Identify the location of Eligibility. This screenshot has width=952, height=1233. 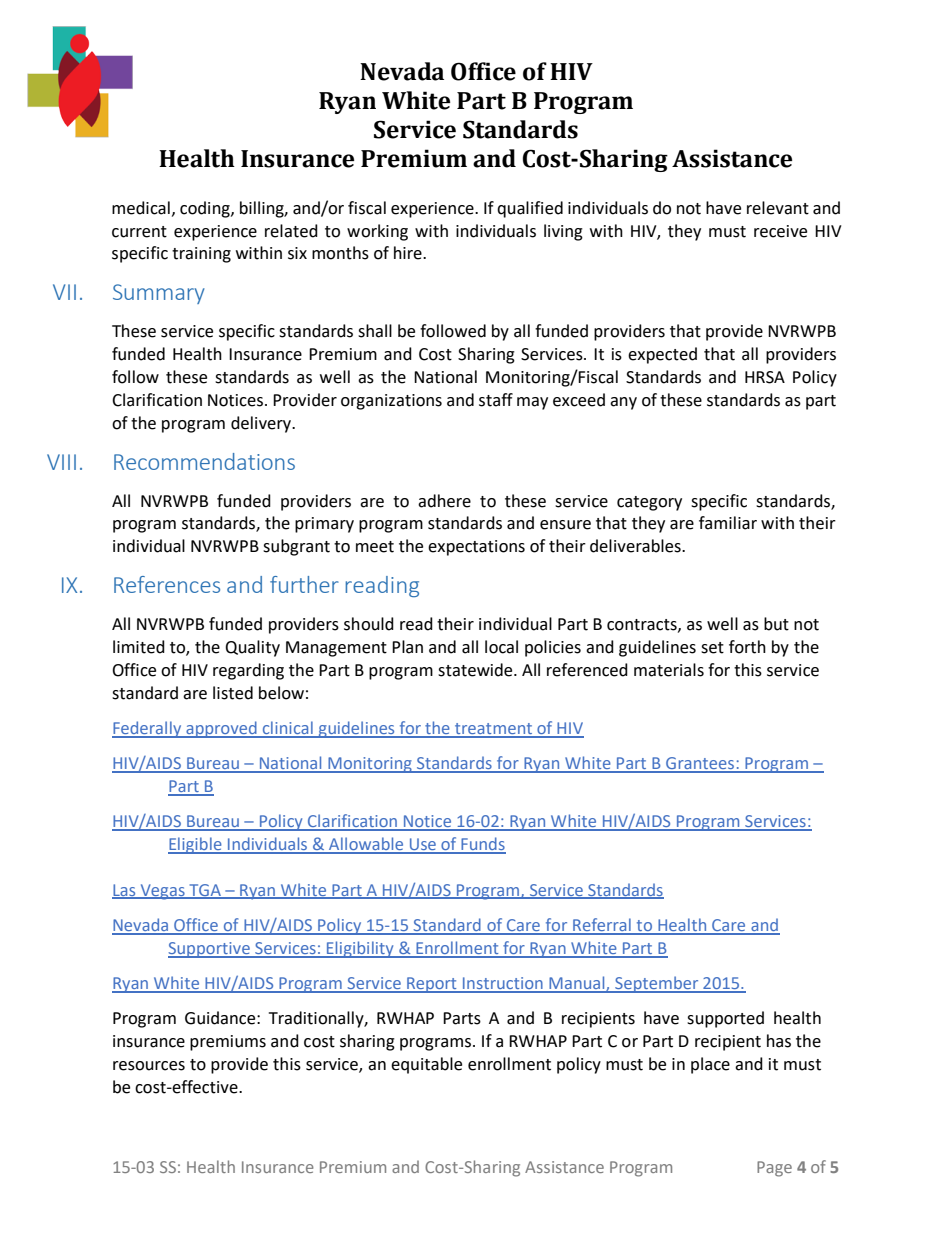
(360, 949).
